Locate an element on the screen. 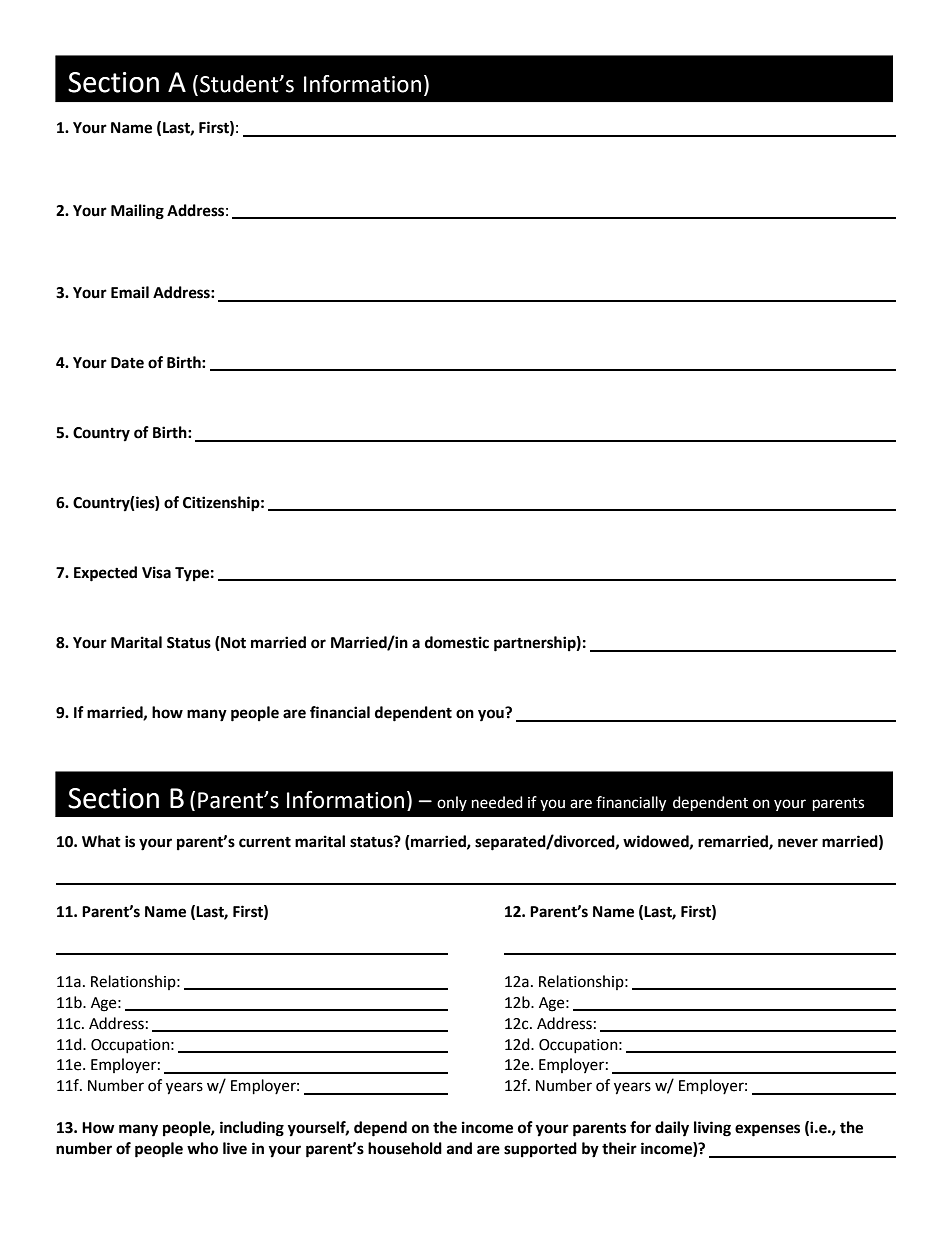  and is located at coordinates (459, 1148).
